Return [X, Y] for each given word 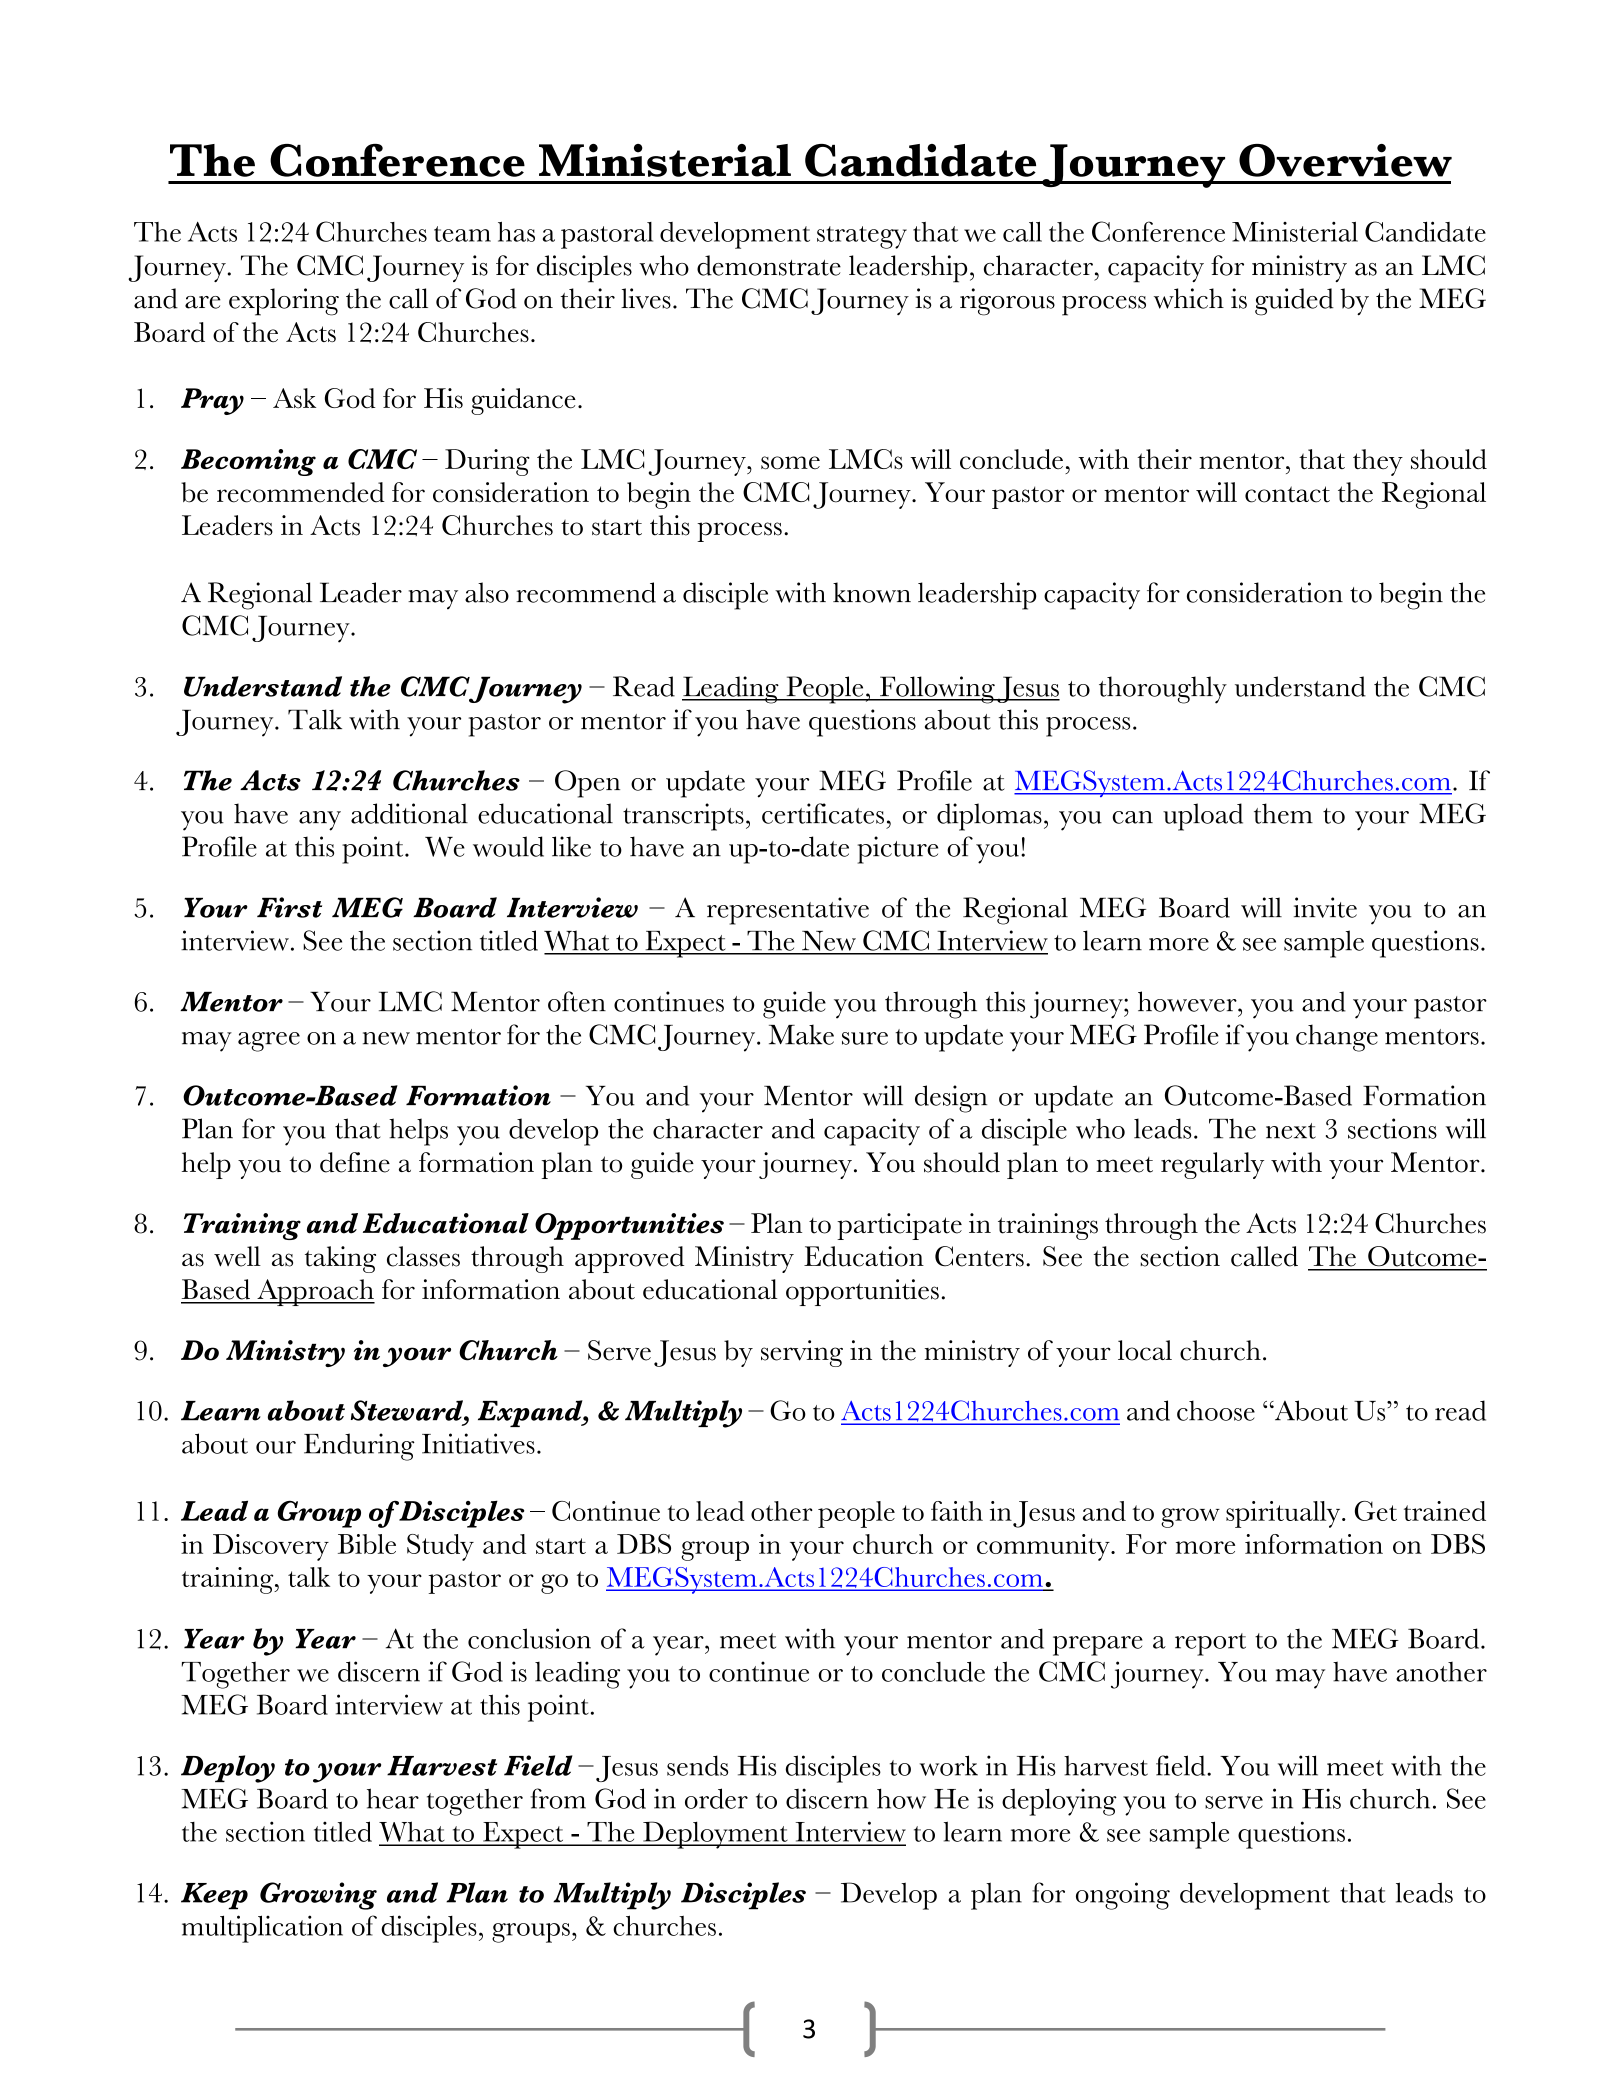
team [462, 234]
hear [393, 1798]
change [1337, 1038]
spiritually [1284, 1514]
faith [957, 1511]
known [872, 592]
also [487, 592]
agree [269, 1042]
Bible [367, 1544]
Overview [1345, 160]
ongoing [1123, 1896]
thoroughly [1163, 690]
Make [801, 1034]
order [716, 1798]
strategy [862, 237]
